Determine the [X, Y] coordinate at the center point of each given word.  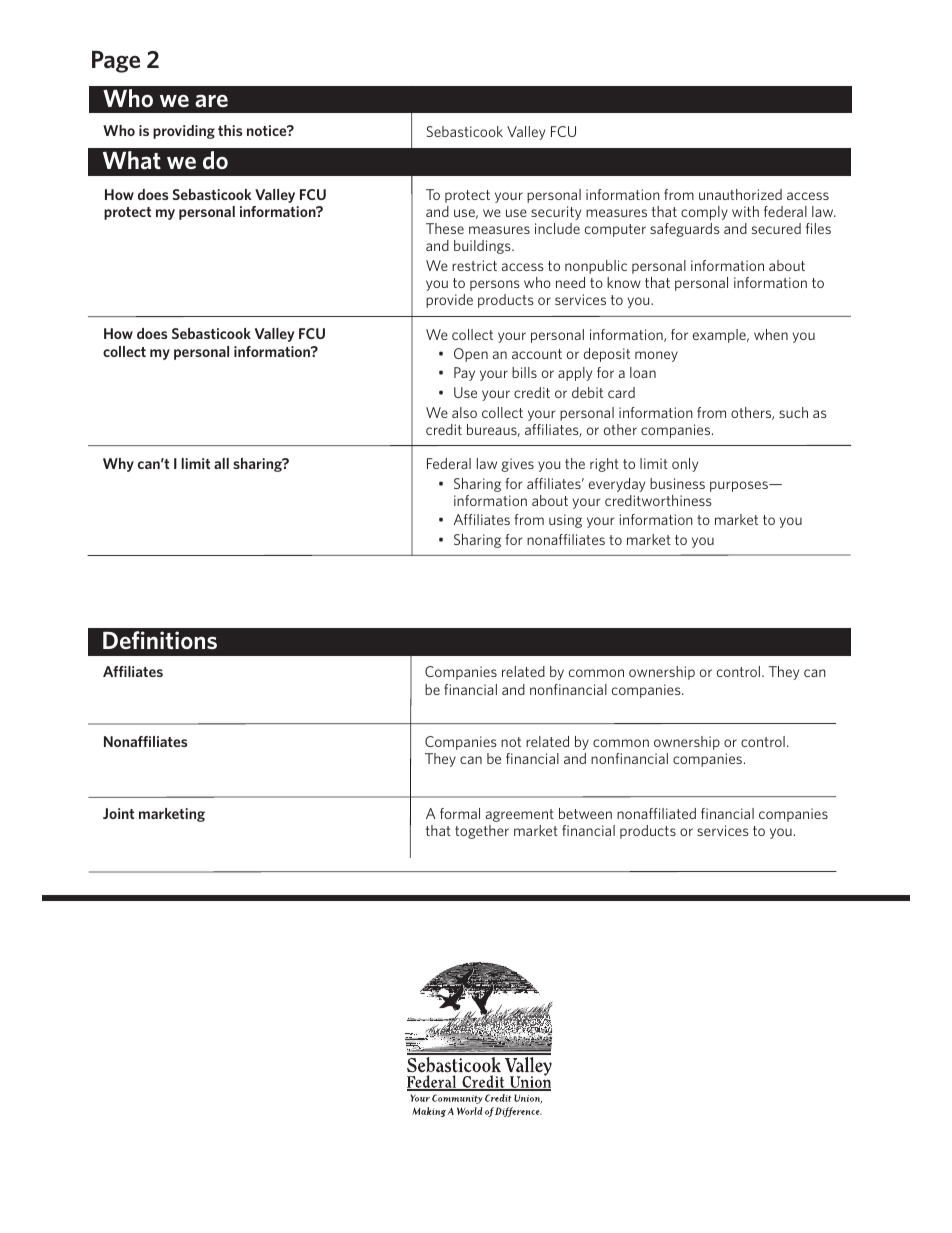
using [565, 521]
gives [517, 465]
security [556, 213]
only [685, 465]
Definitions [160, 640]
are [211, 100]
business [677, 483]
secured [776, 228]
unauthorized [740, 194]
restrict [474, 265]
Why [118, 465]
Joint [118, 813]
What [132, 160]
